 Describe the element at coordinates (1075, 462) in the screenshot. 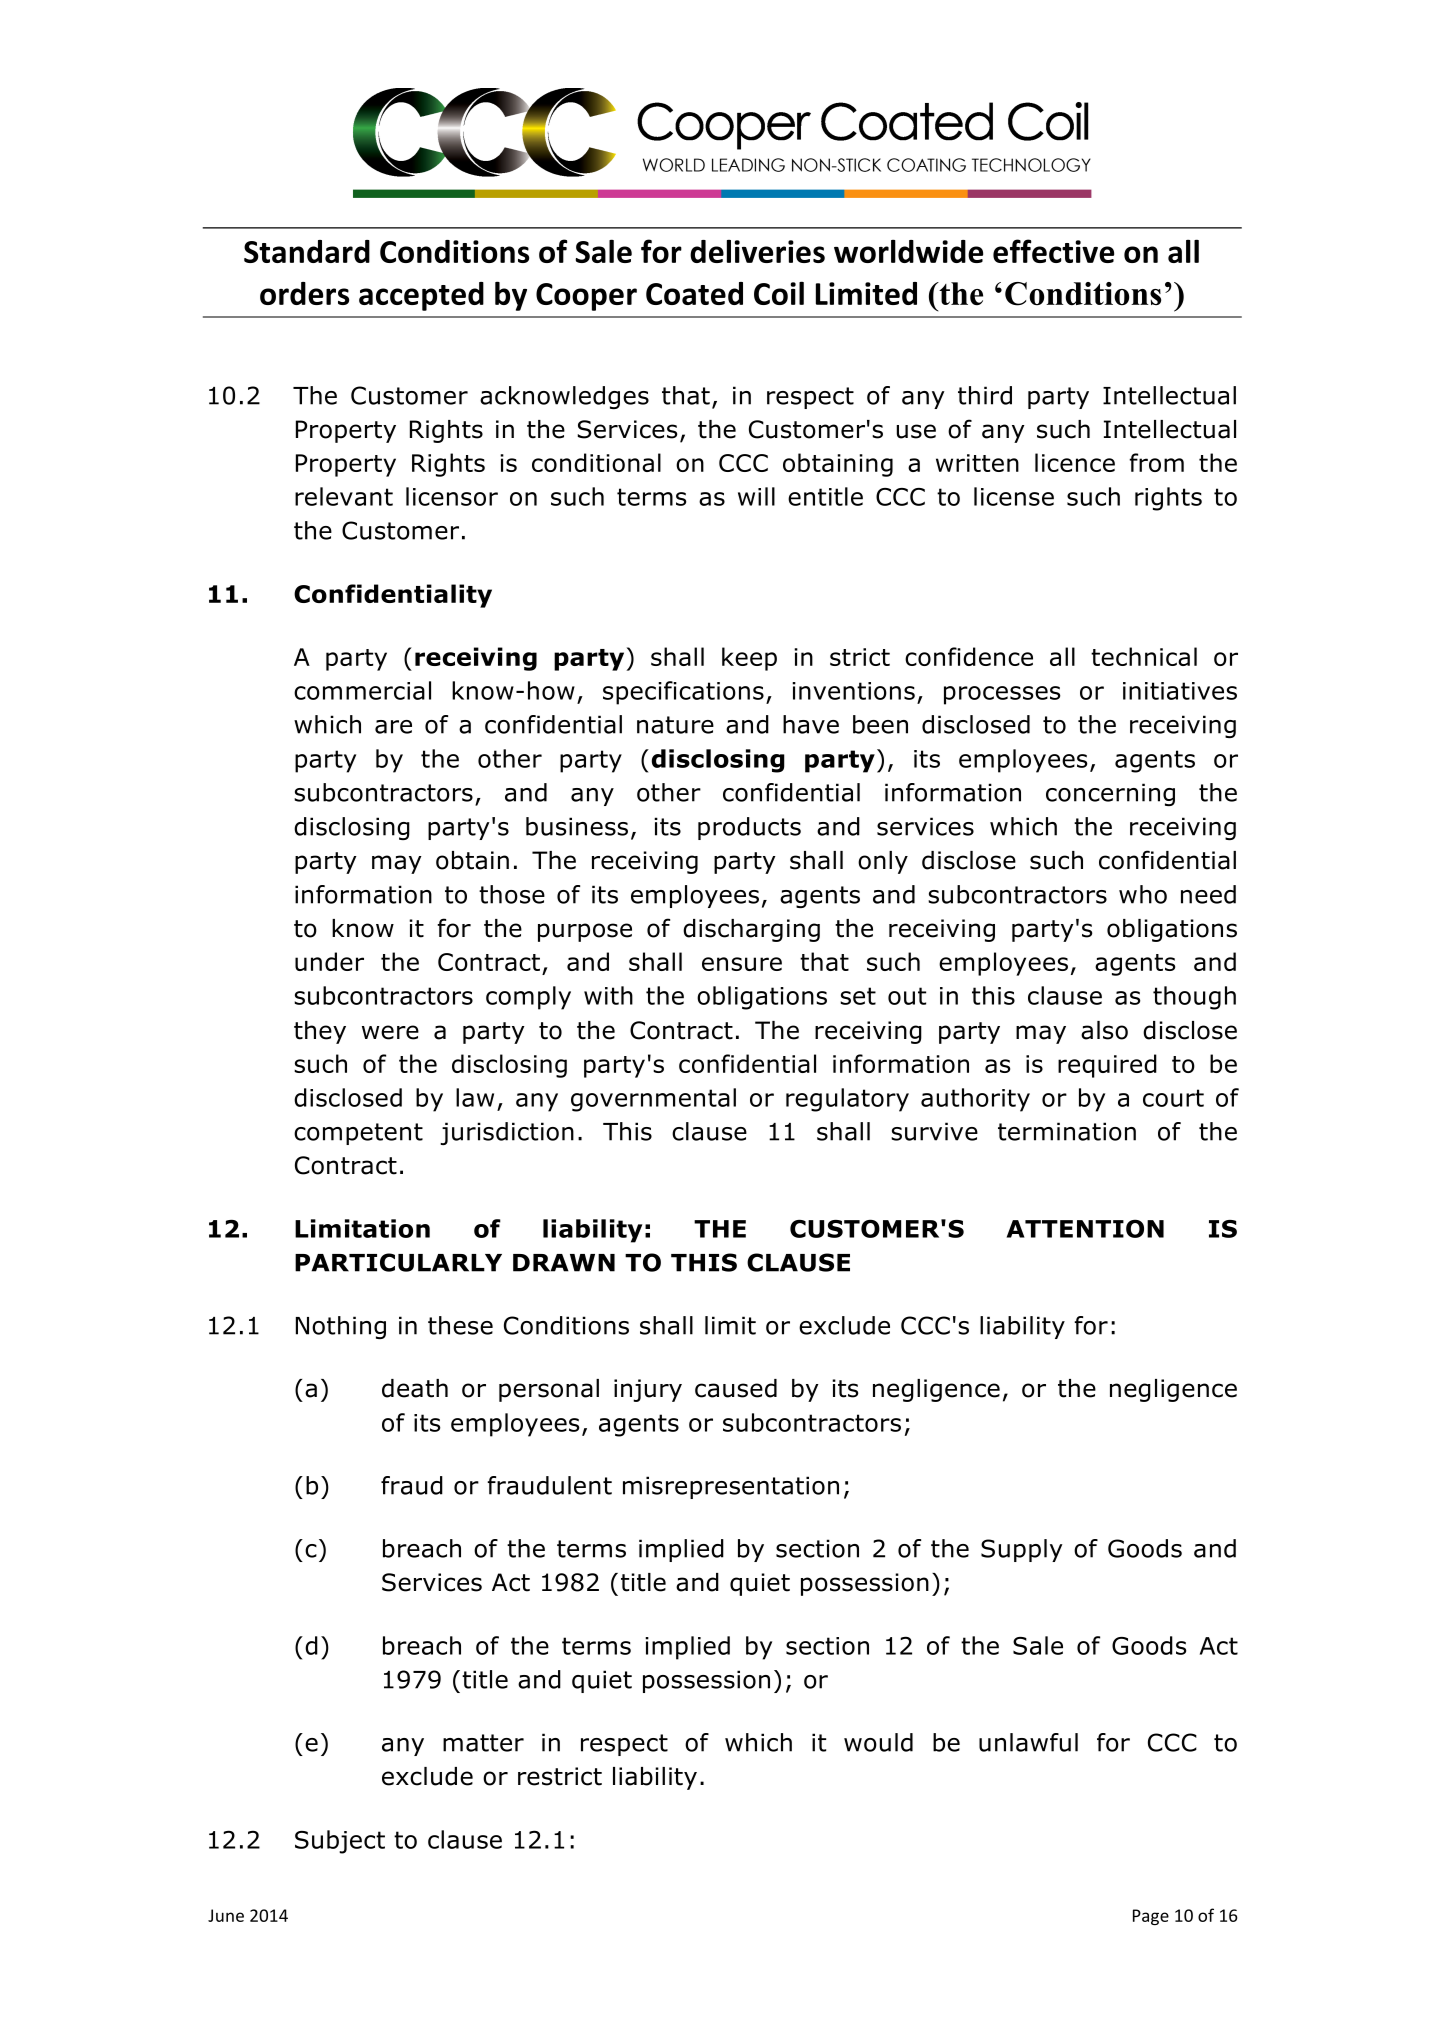

I see `licence` at that location.
